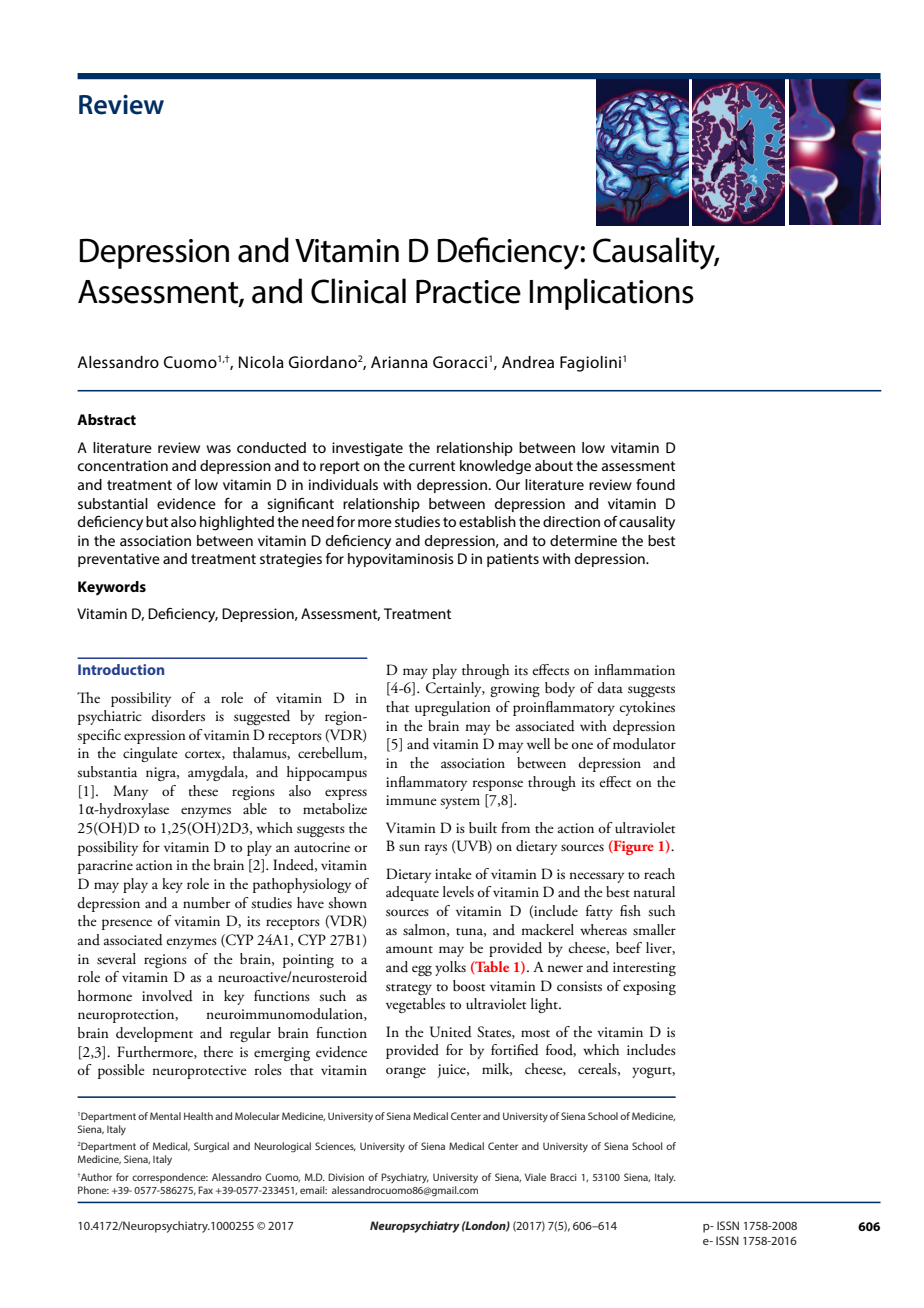 The height and width of the page is (1308, 924). I want to click on Implications, so click(611, 294).
